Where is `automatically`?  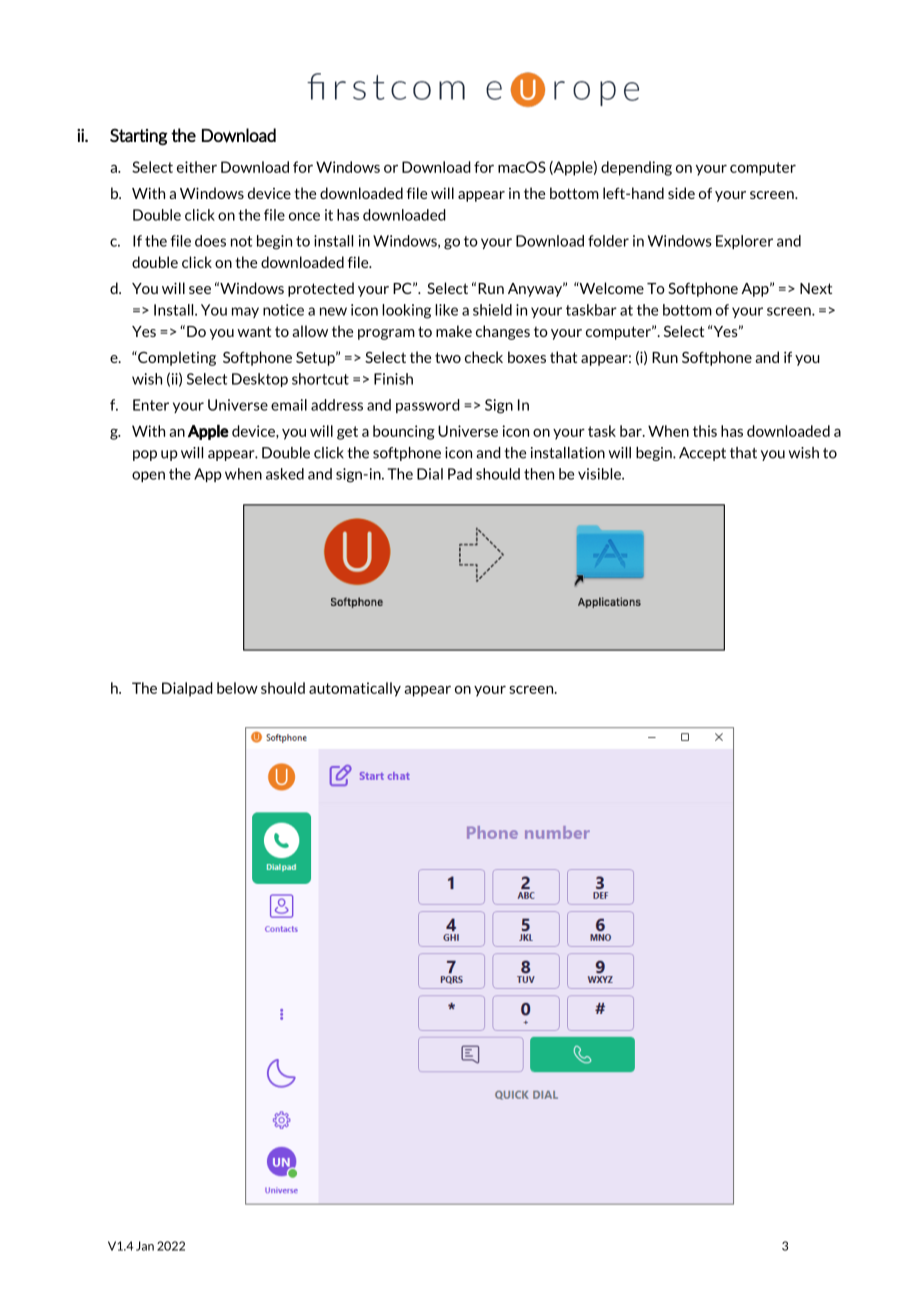 automatically is located at coordinates (355, 689).
